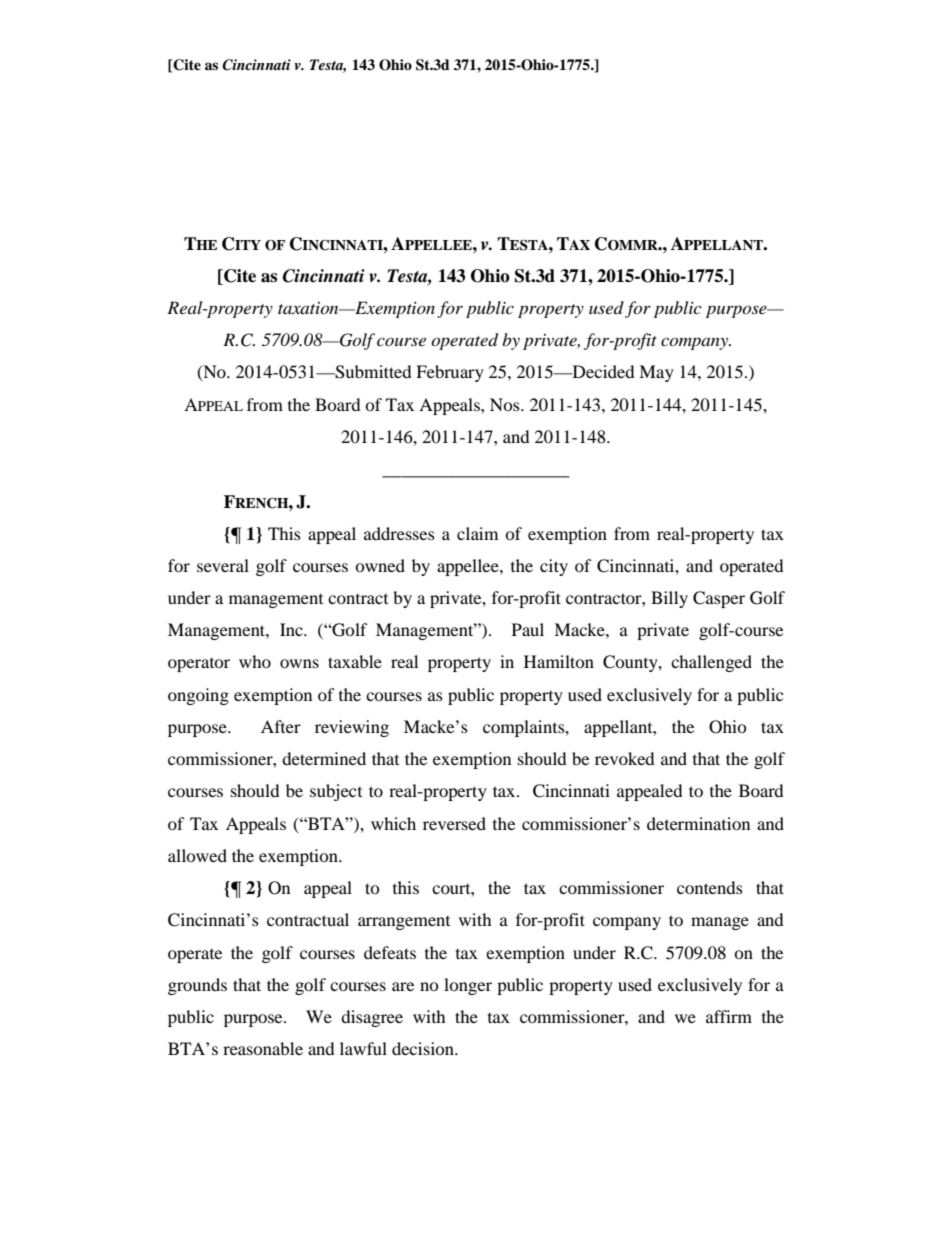 The image size is (952, 1233). I want to click on contends, so click(710, 887).
